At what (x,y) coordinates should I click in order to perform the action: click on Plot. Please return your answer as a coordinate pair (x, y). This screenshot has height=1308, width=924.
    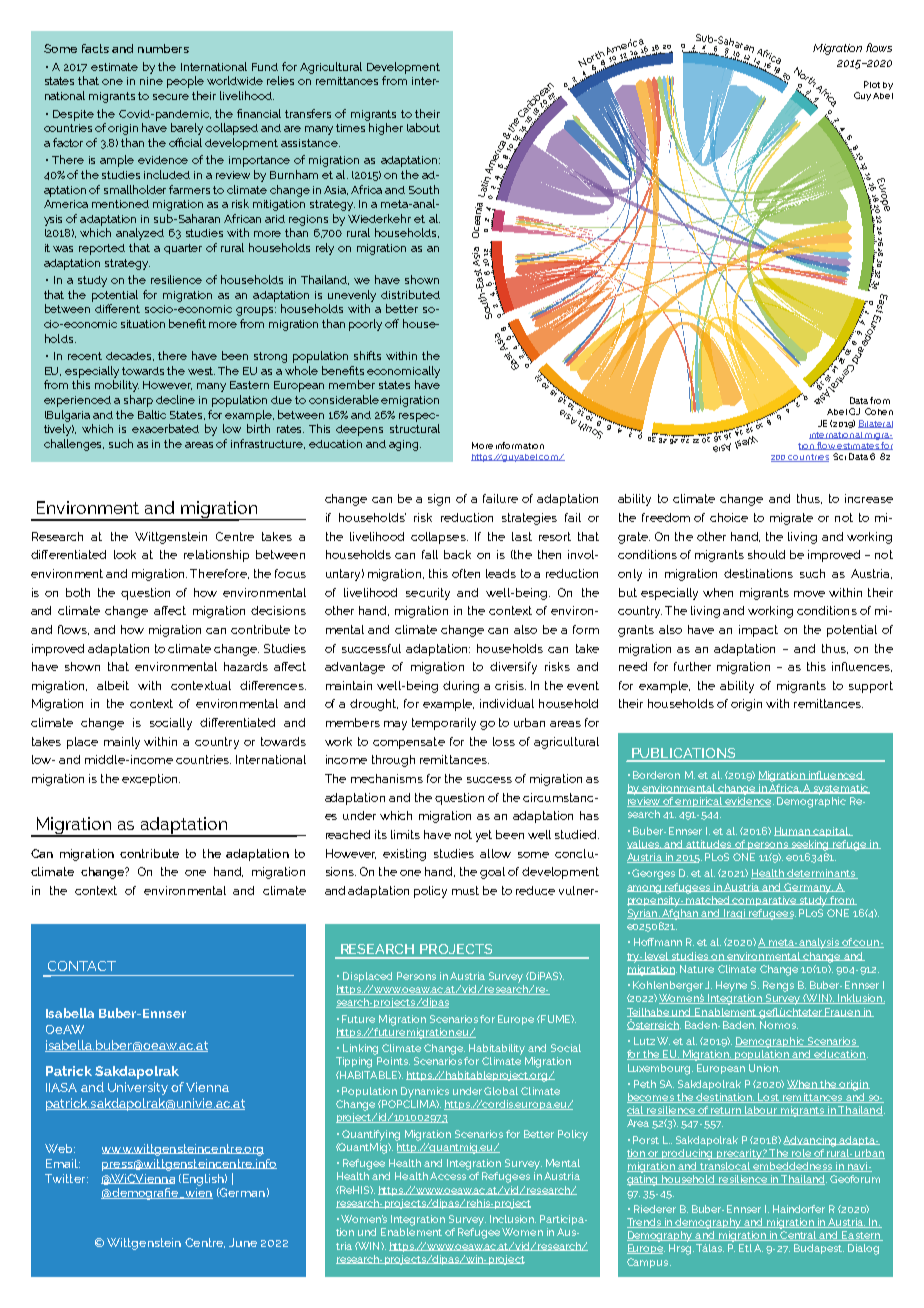
    Looking at the image, I should click on (872, 84).
